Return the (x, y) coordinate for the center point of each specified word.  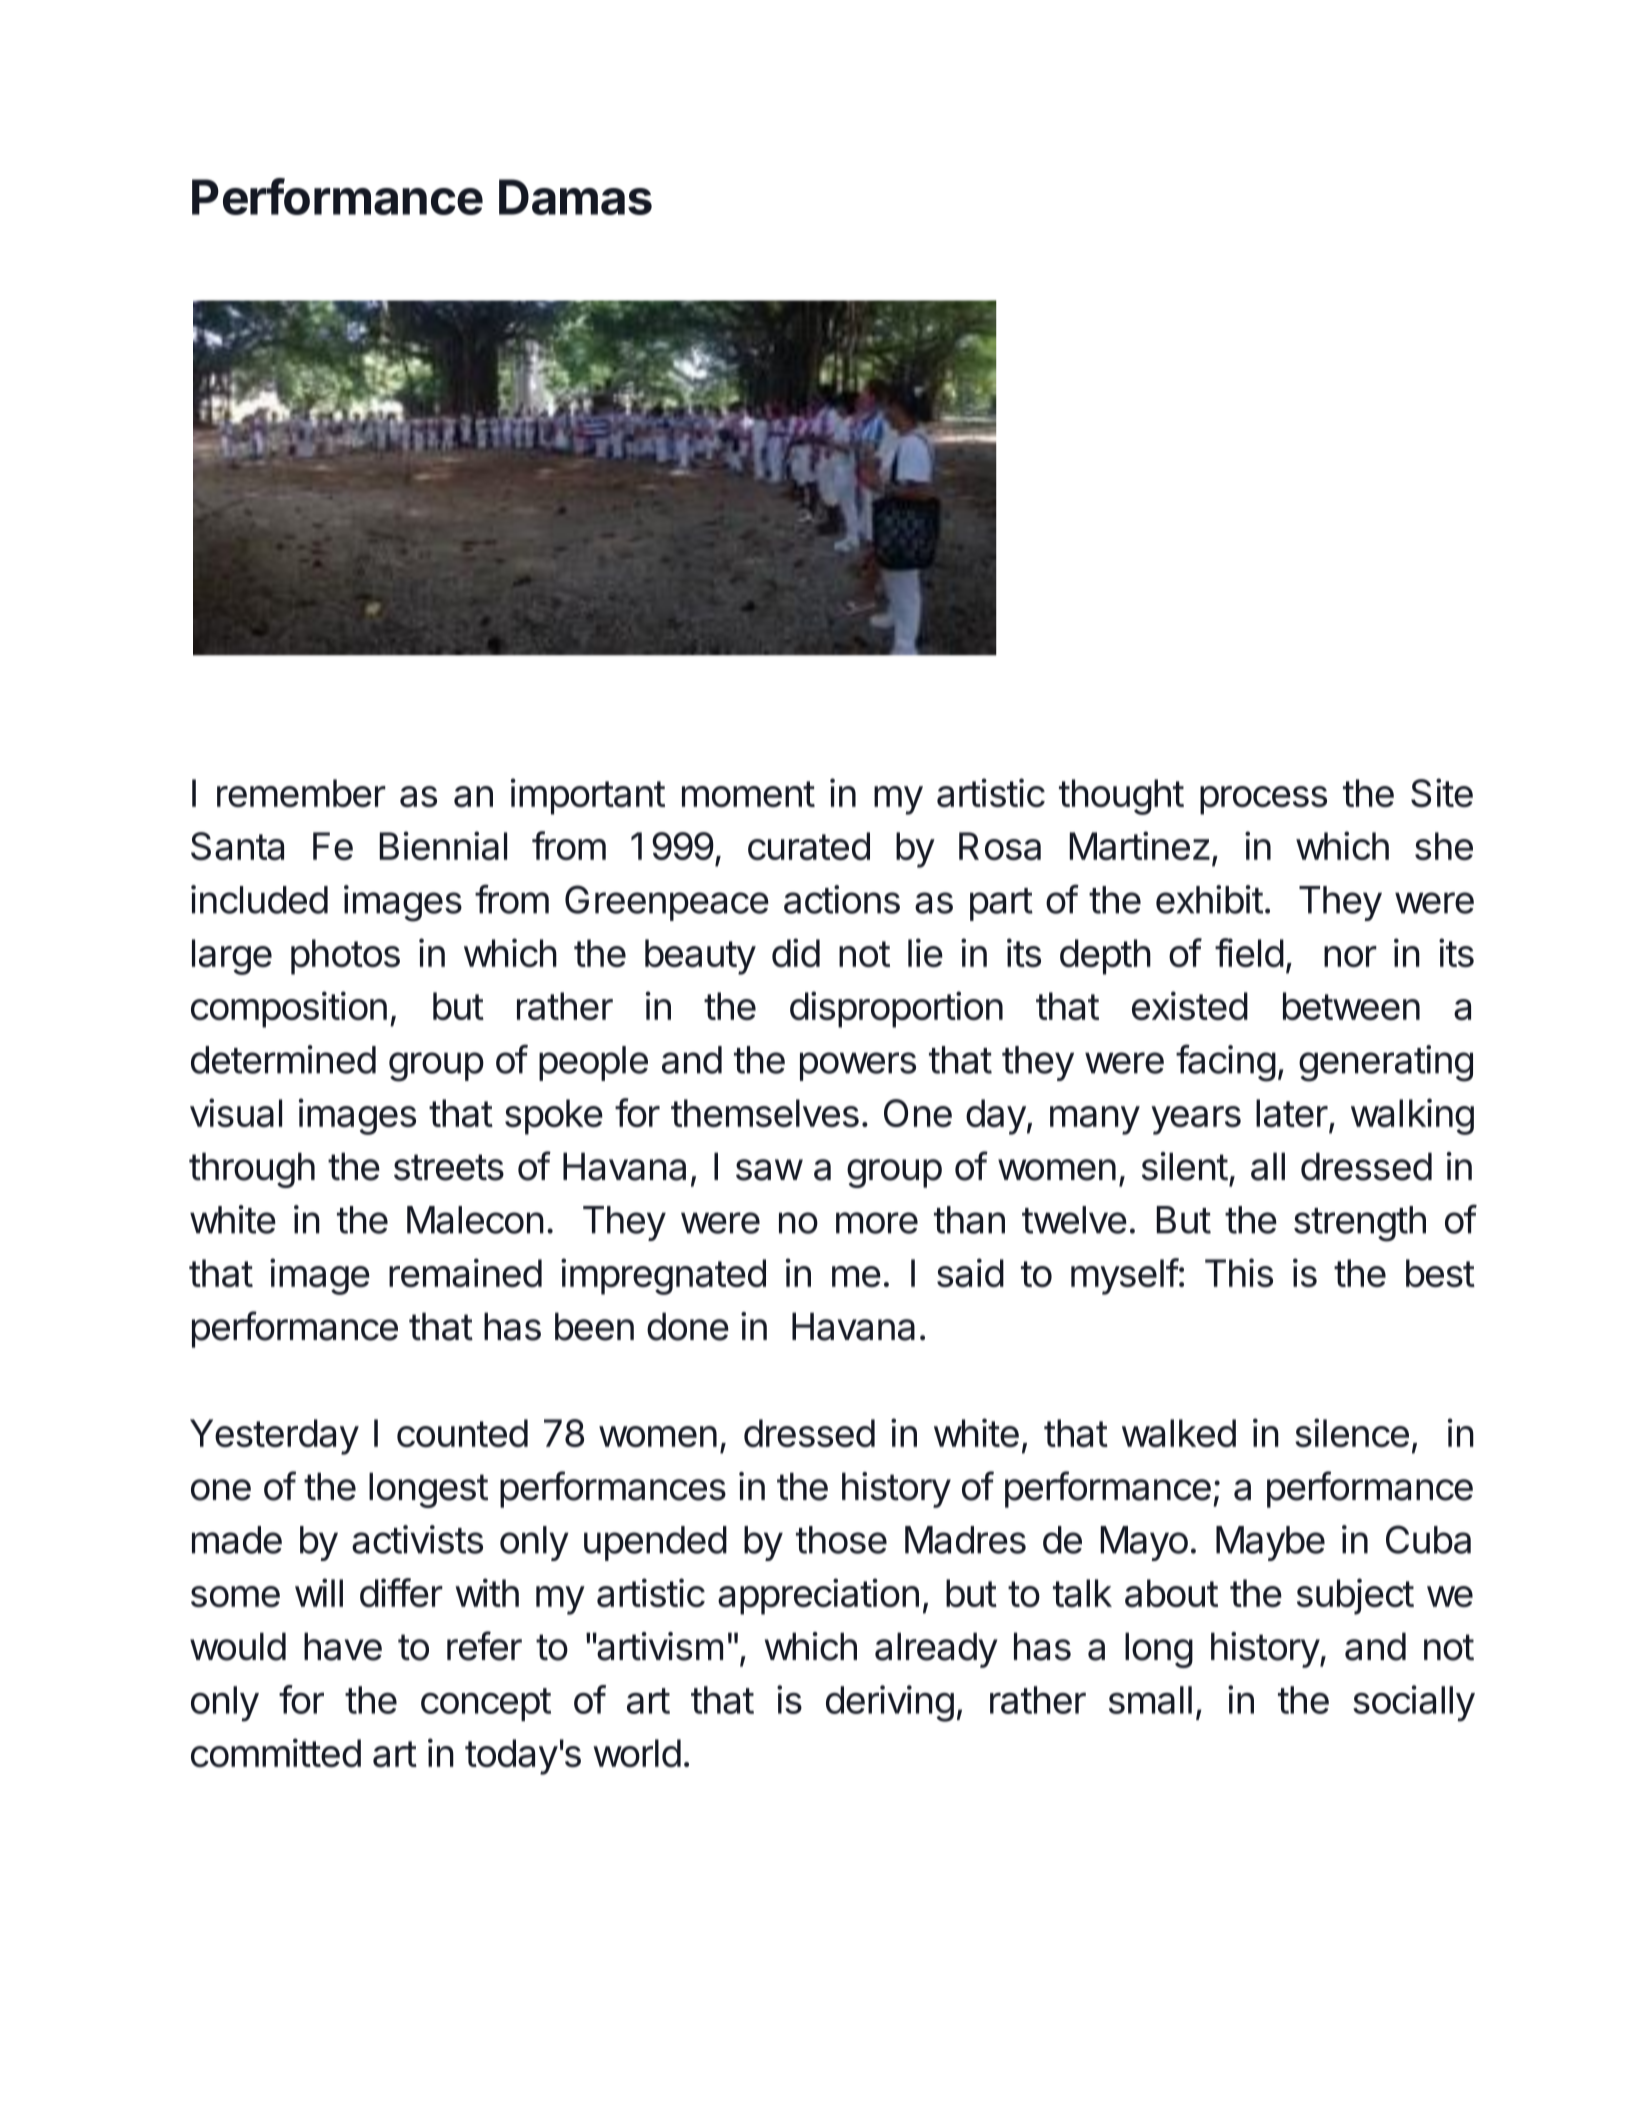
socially (1414, 1703)
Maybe (1270, 1543)
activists (417, 1539)
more (877, 1223)
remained (465, 1272)
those (841, 1540)
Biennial (443, 845)
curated (809, 846)
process (1263, 800)
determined (283, 1059)
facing (1226, 1063)
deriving (890, 1703)
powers (858, 1066)
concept (486, 1704)
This (1239, 1272)
